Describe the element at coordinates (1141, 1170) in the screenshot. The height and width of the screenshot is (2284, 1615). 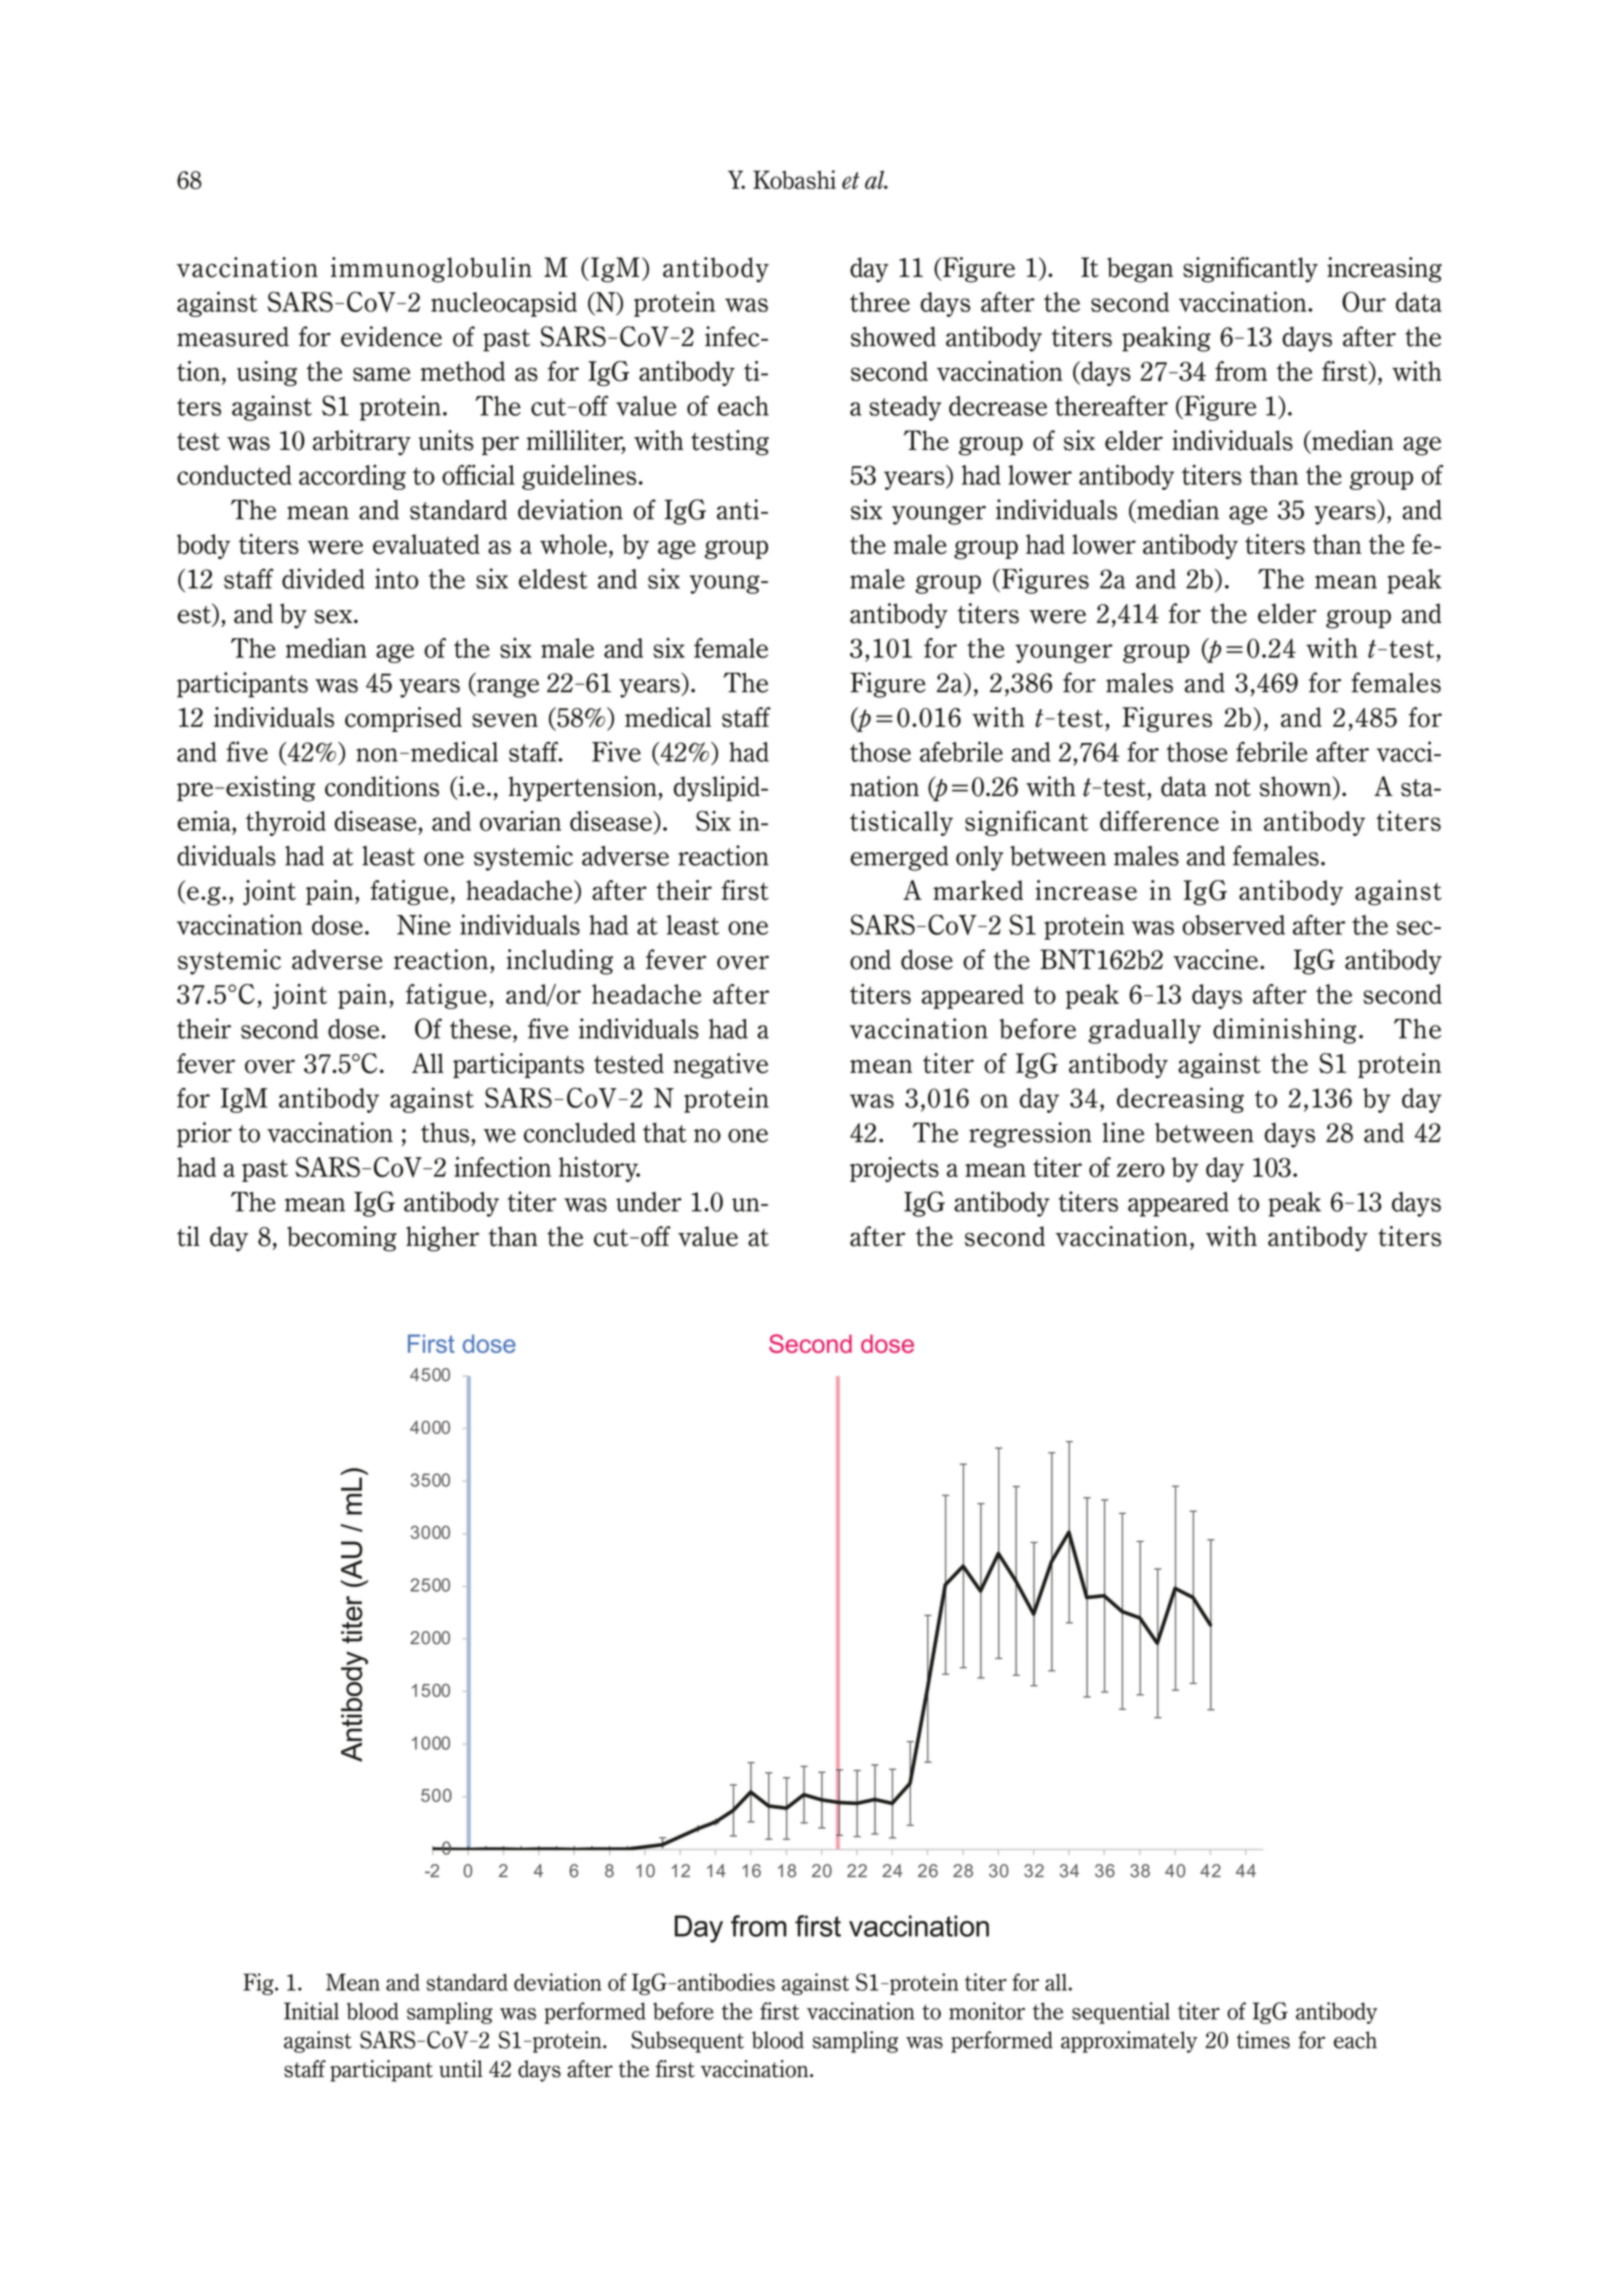
I see `zero` at that location.
